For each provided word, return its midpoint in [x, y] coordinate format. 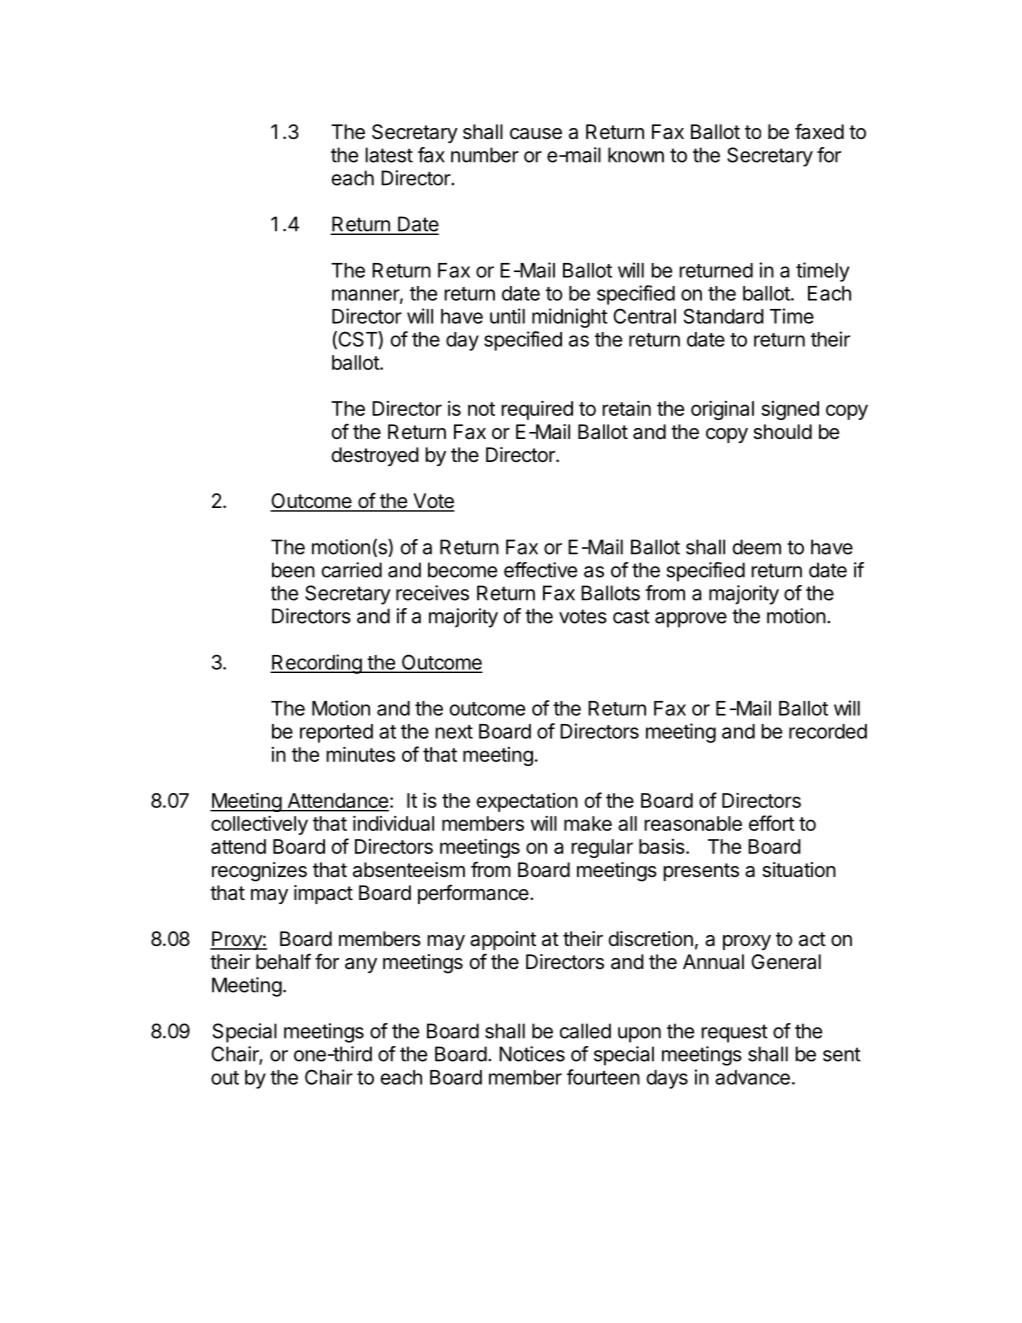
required [537, 410]
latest [389, 155]
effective [540, 570]
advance [752, 1077]
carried [352, 570]
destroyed [375, 456]
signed [790, 410]
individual [393, 823]
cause [536, 134]
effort [772, 823]
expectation [527, 802]
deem [757, 547]
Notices [532, 1054]
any [361, 965]
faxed [819, 131]
